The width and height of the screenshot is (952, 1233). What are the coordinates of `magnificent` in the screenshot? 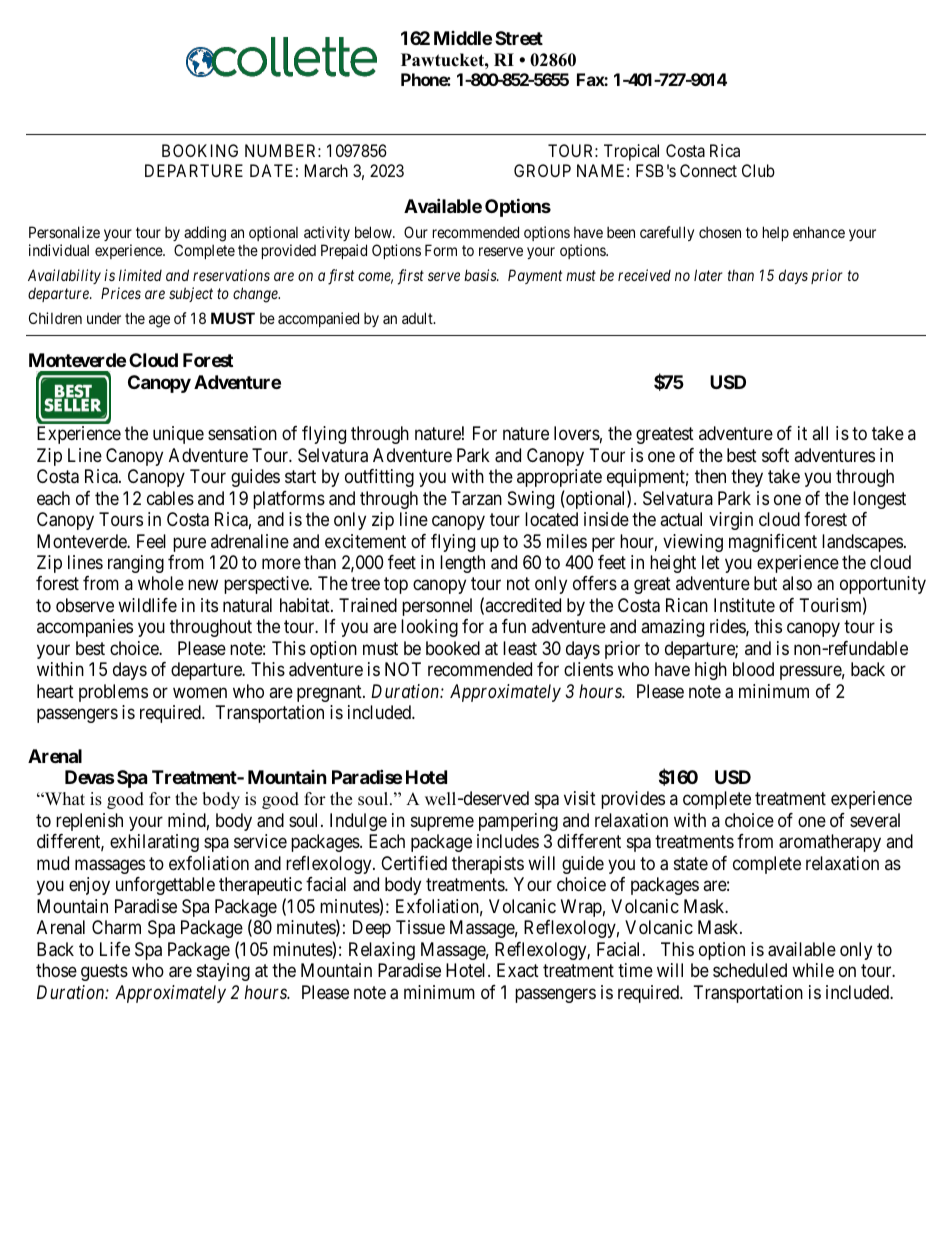 It's located at (773, 543).
